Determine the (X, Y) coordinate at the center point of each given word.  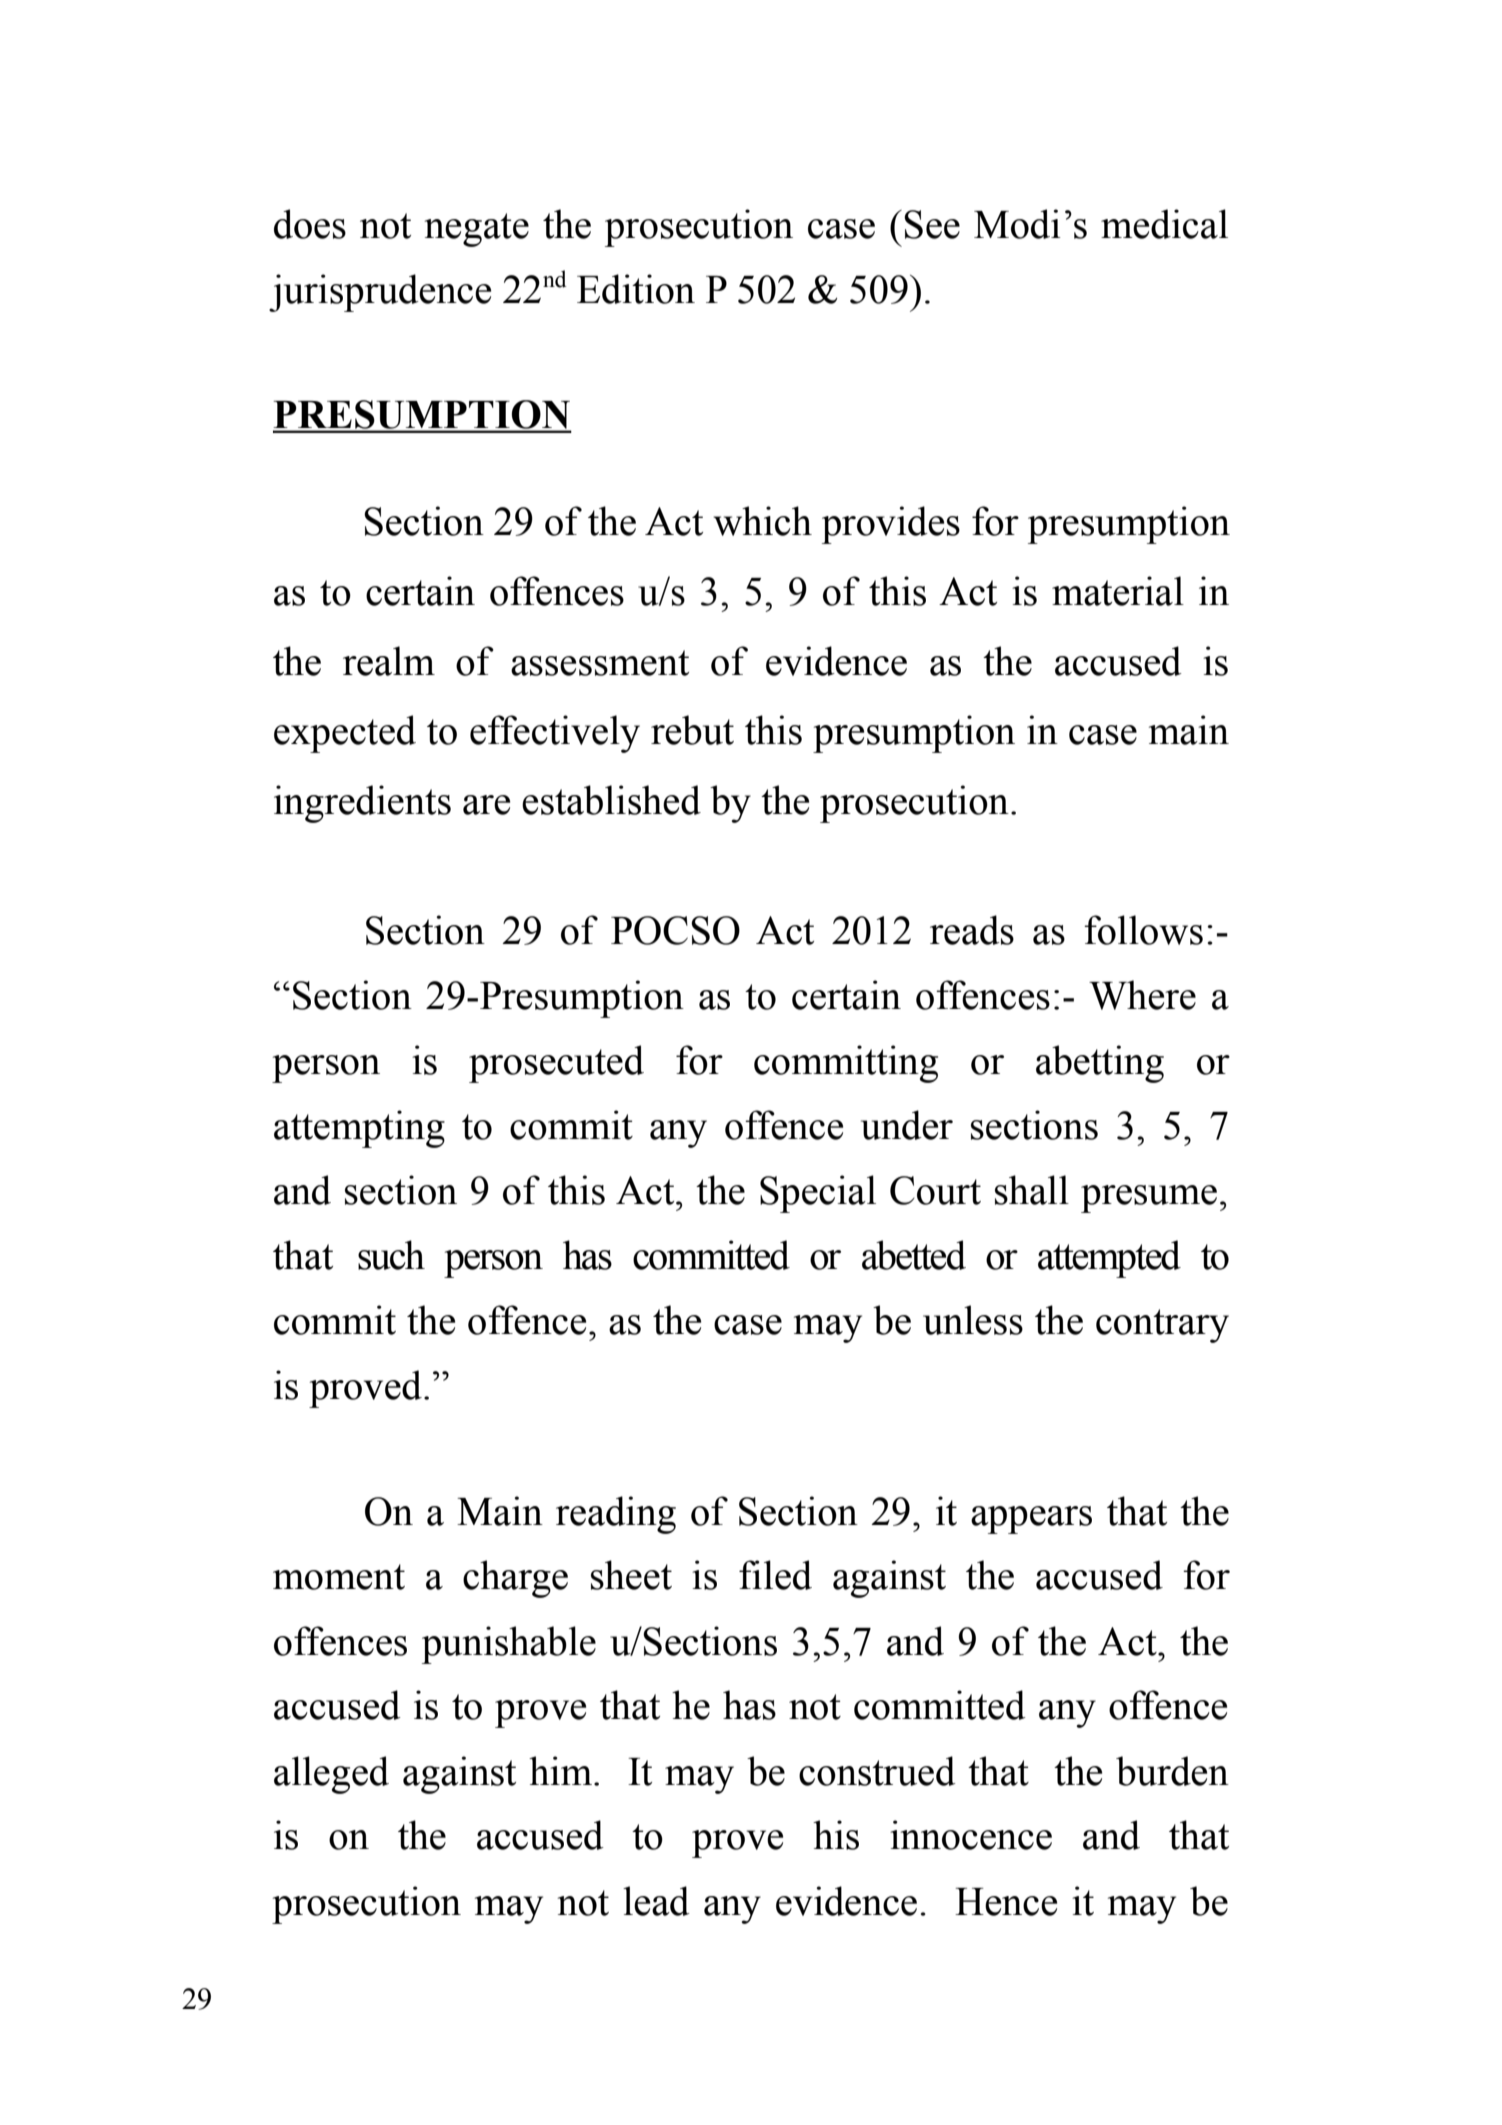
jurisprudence (380, 293)
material (1118, 591)
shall (1032, 1190)
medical (1164, 224)
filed (775, 1575)
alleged (331, 1775)
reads (972, 930)
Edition (636, 289)
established (611, 800)
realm (389, 661)
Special (818, 1194)
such (391, 1255)
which (762, 521)
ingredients (362, 804)
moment (339, 1577)
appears (1031, 1520)
